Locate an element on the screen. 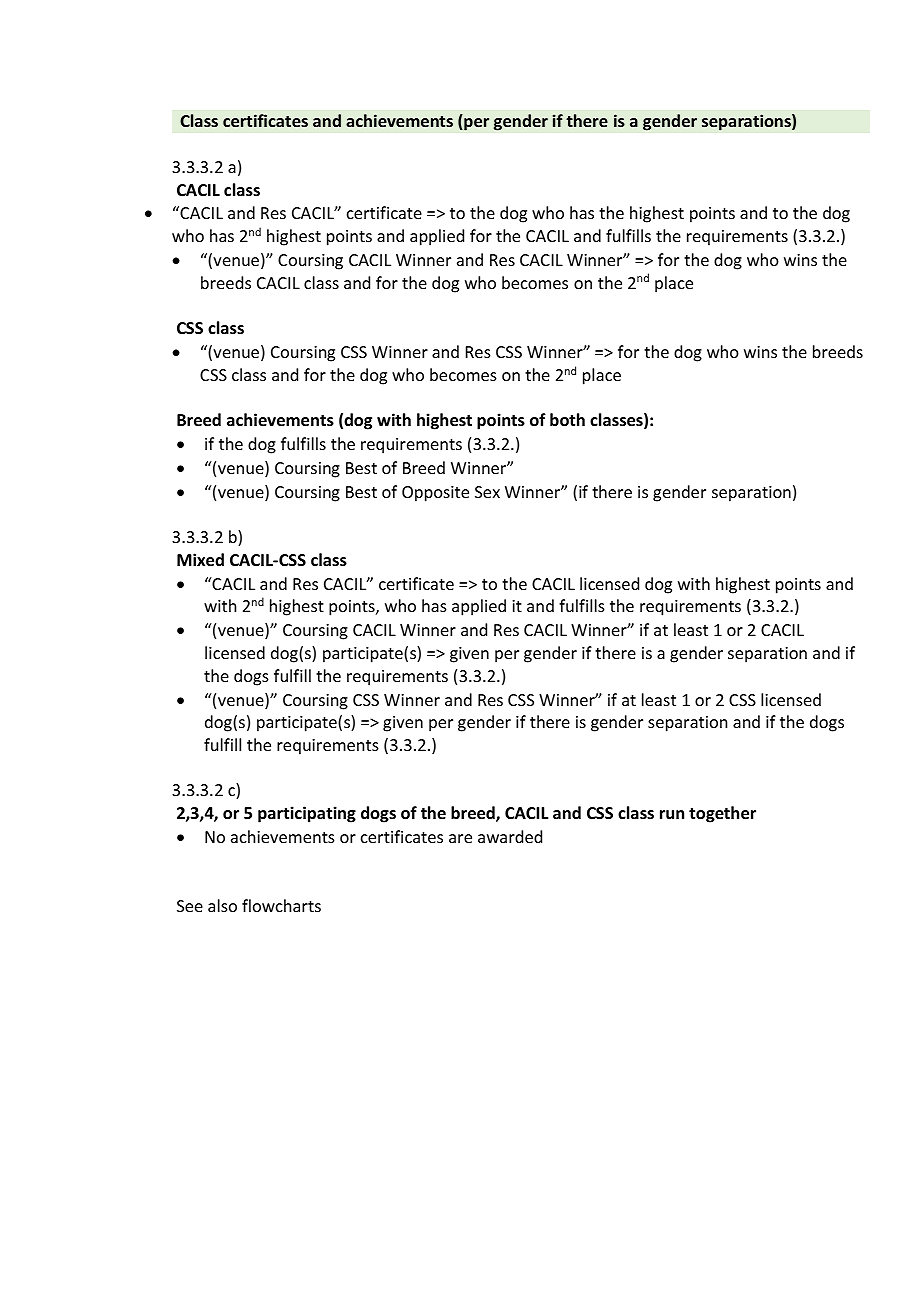 The height and width of the screenshot is (1308, 924). together is located at coordinates (722, 814).
